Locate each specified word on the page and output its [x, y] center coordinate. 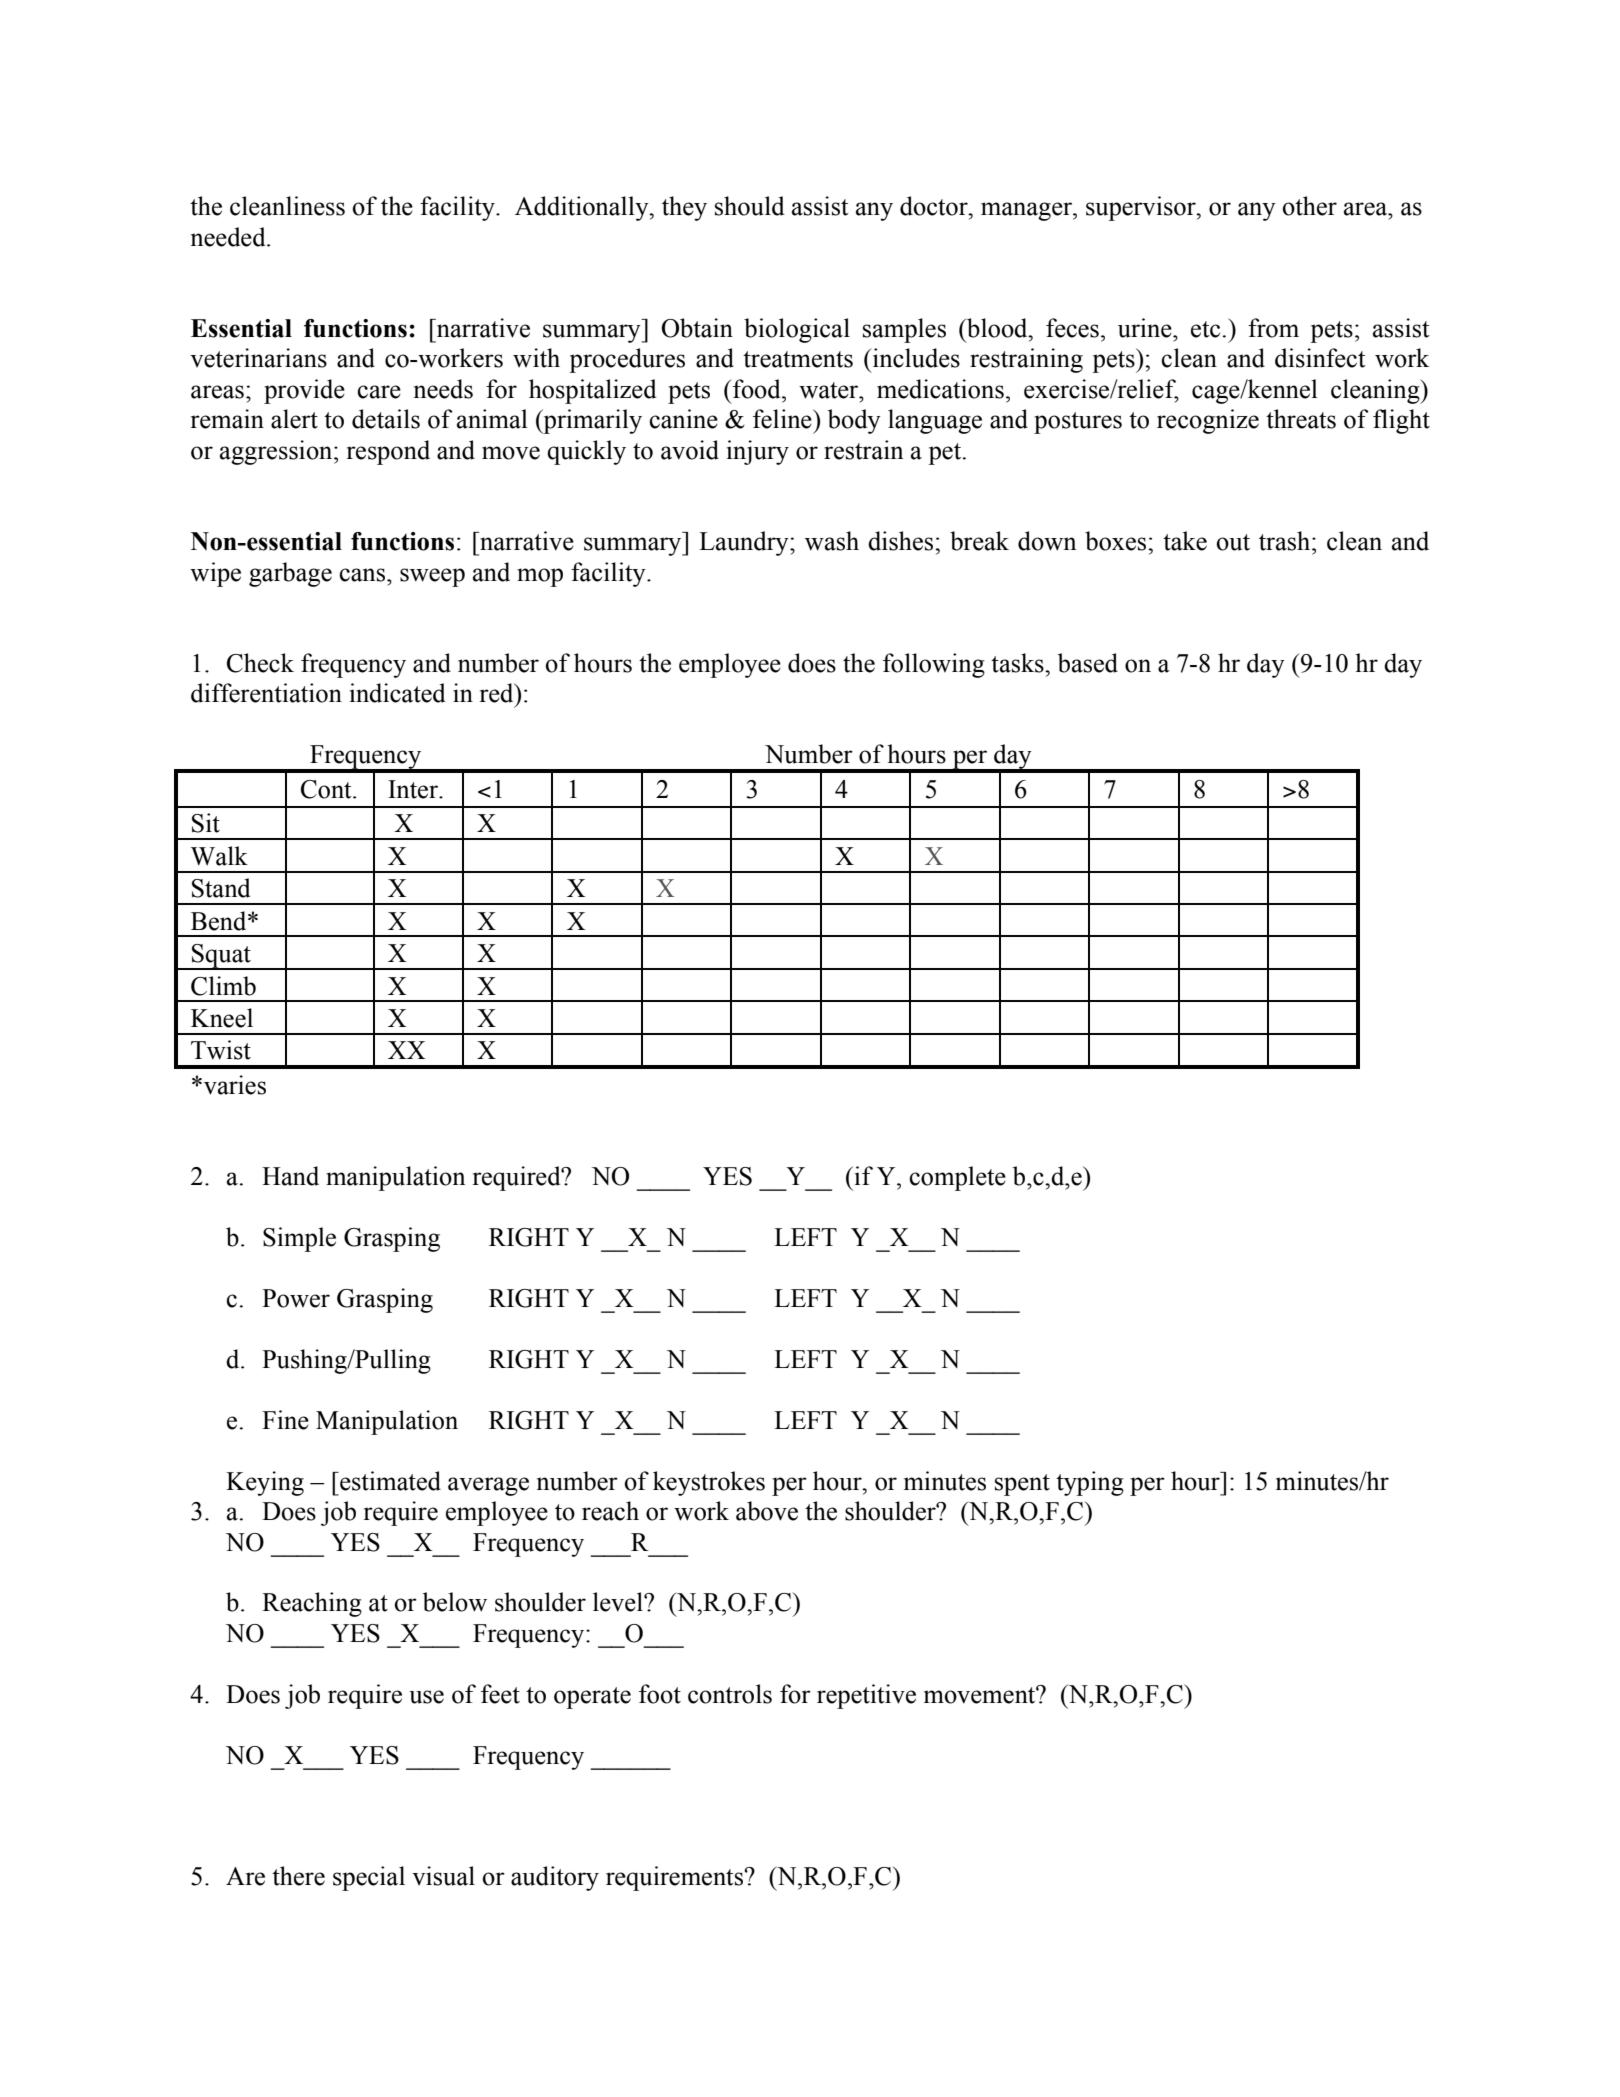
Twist [221, 1050]
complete [957, 1178]
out [1233, 542]
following [934, 665]
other [1309, 206]
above [767, 1511]
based [1088, 663]
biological [797, 330]
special [369, 1878]
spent [1022, 1485]
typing [1090, 1483]
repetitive [866, 1696]
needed [229, 237]
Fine [285, 1420]
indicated [398, 693]
